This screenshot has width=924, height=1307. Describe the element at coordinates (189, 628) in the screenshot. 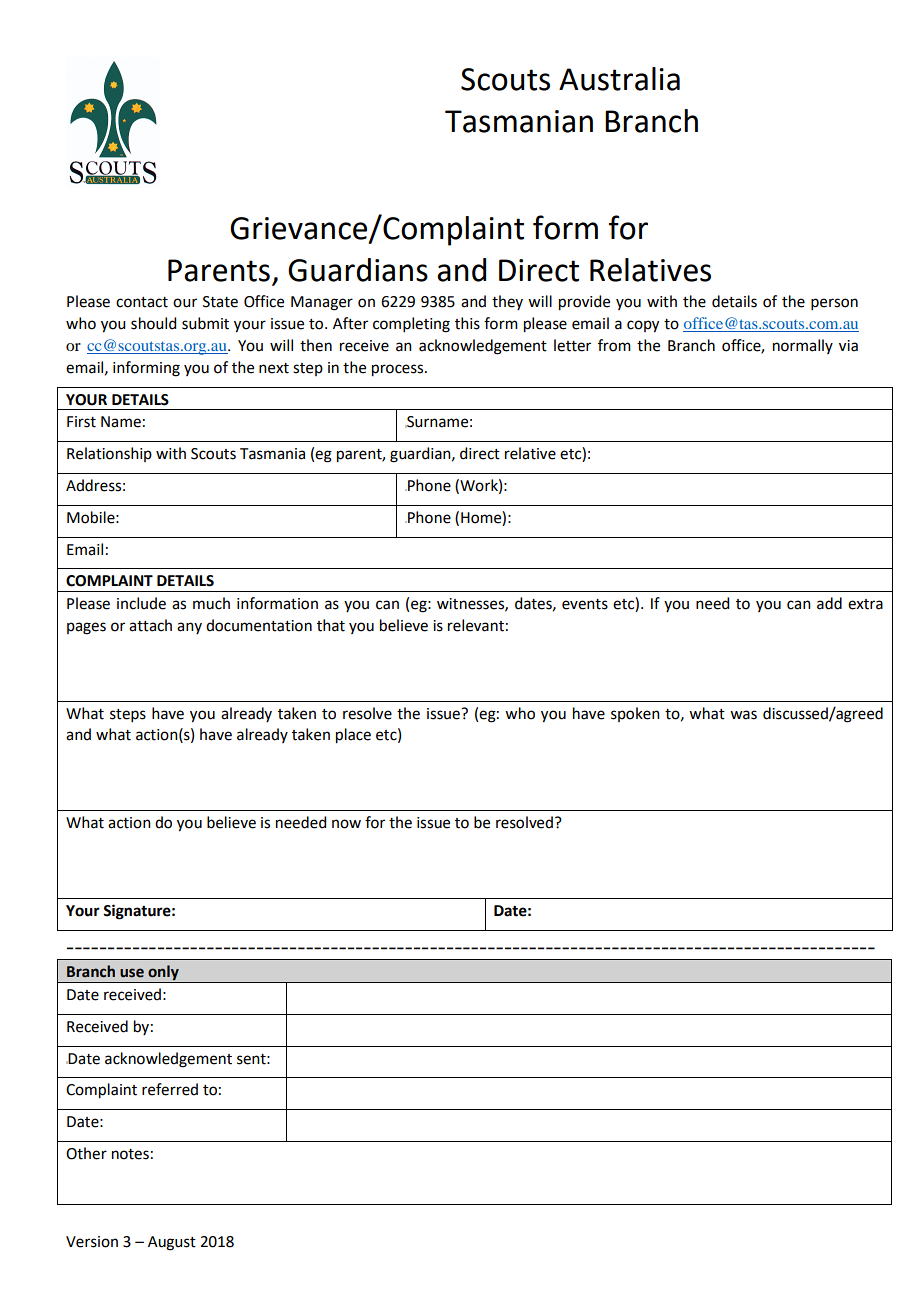

I see `any` at that location.
